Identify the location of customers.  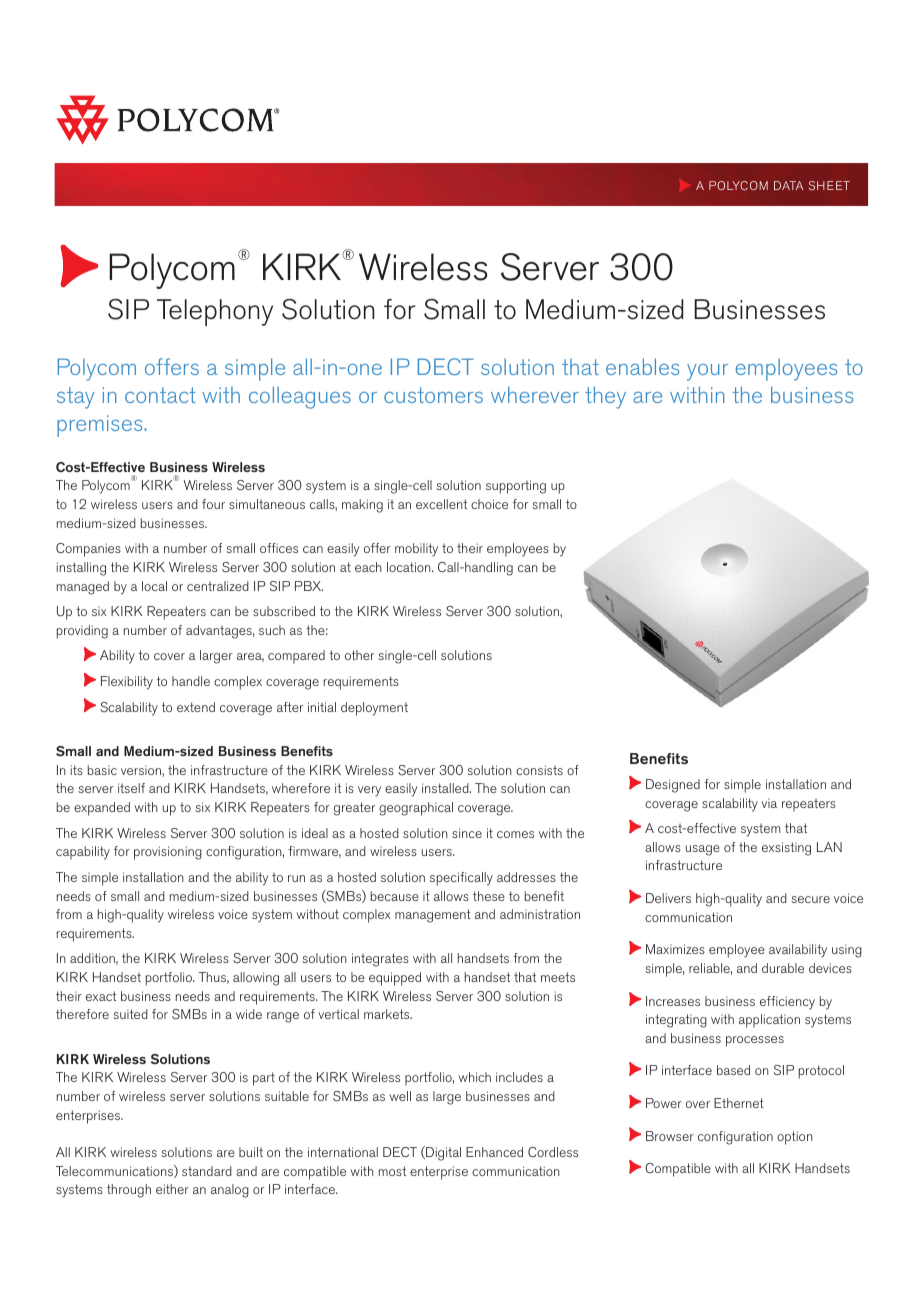
(433, 395).
